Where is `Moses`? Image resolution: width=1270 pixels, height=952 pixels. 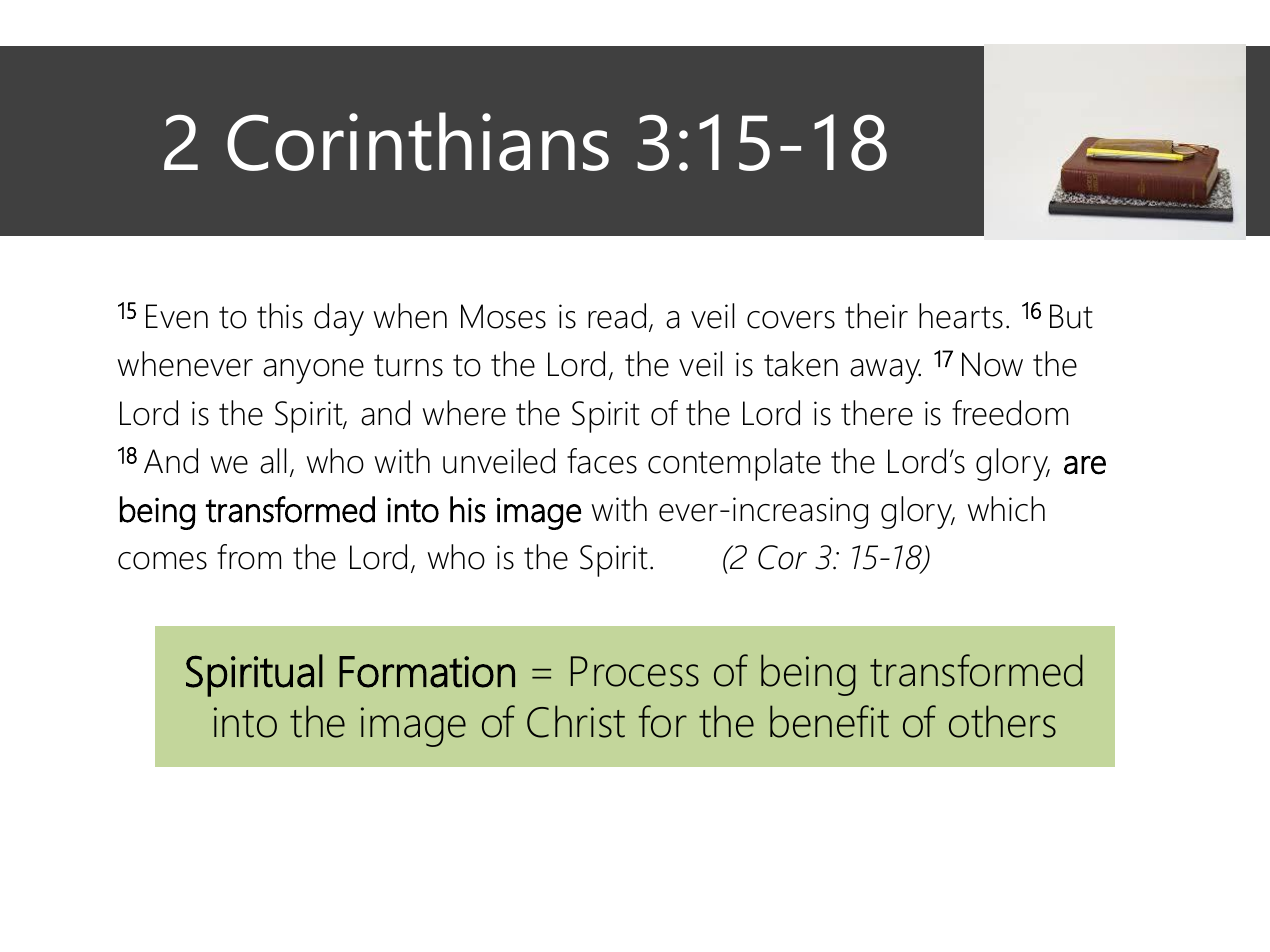 Moses is located at coordinates (503, 316).
